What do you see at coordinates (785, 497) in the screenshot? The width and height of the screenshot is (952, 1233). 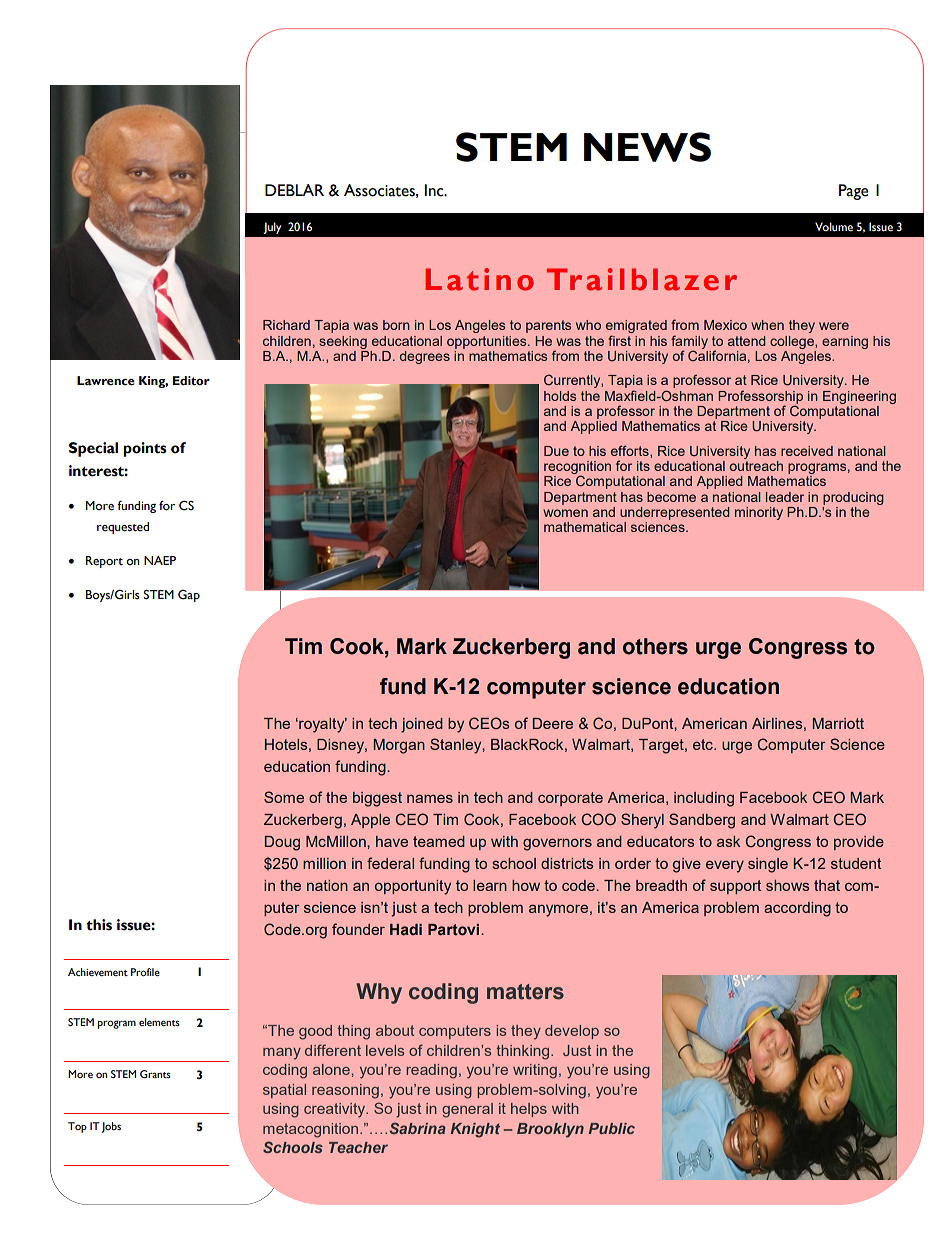 I see `leader` at bounding box center [785, 497].
